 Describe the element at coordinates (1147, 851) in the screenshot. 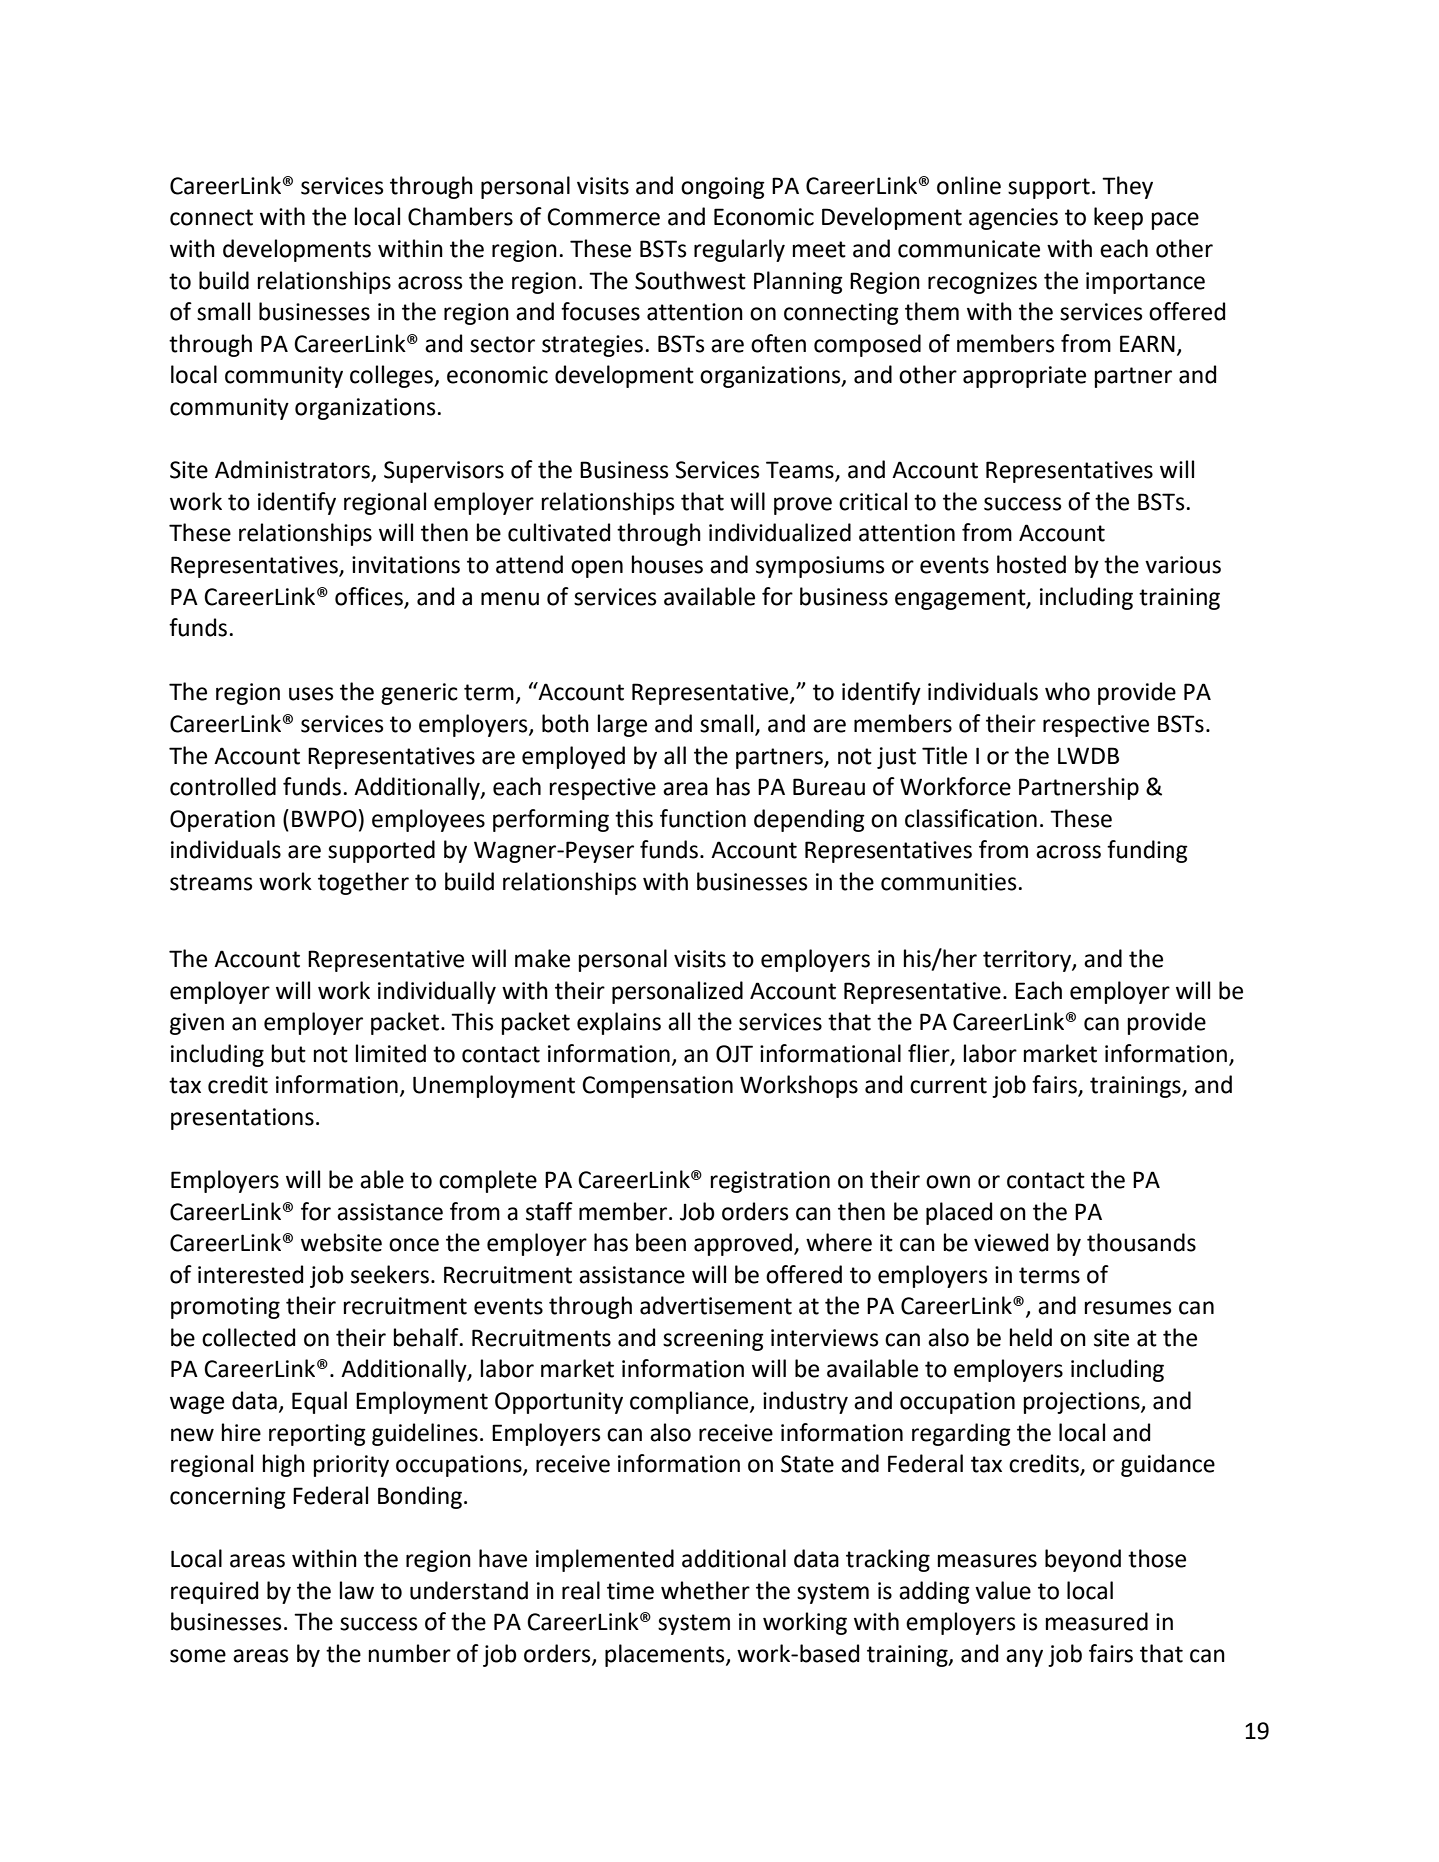

I see `funding` at that location.
